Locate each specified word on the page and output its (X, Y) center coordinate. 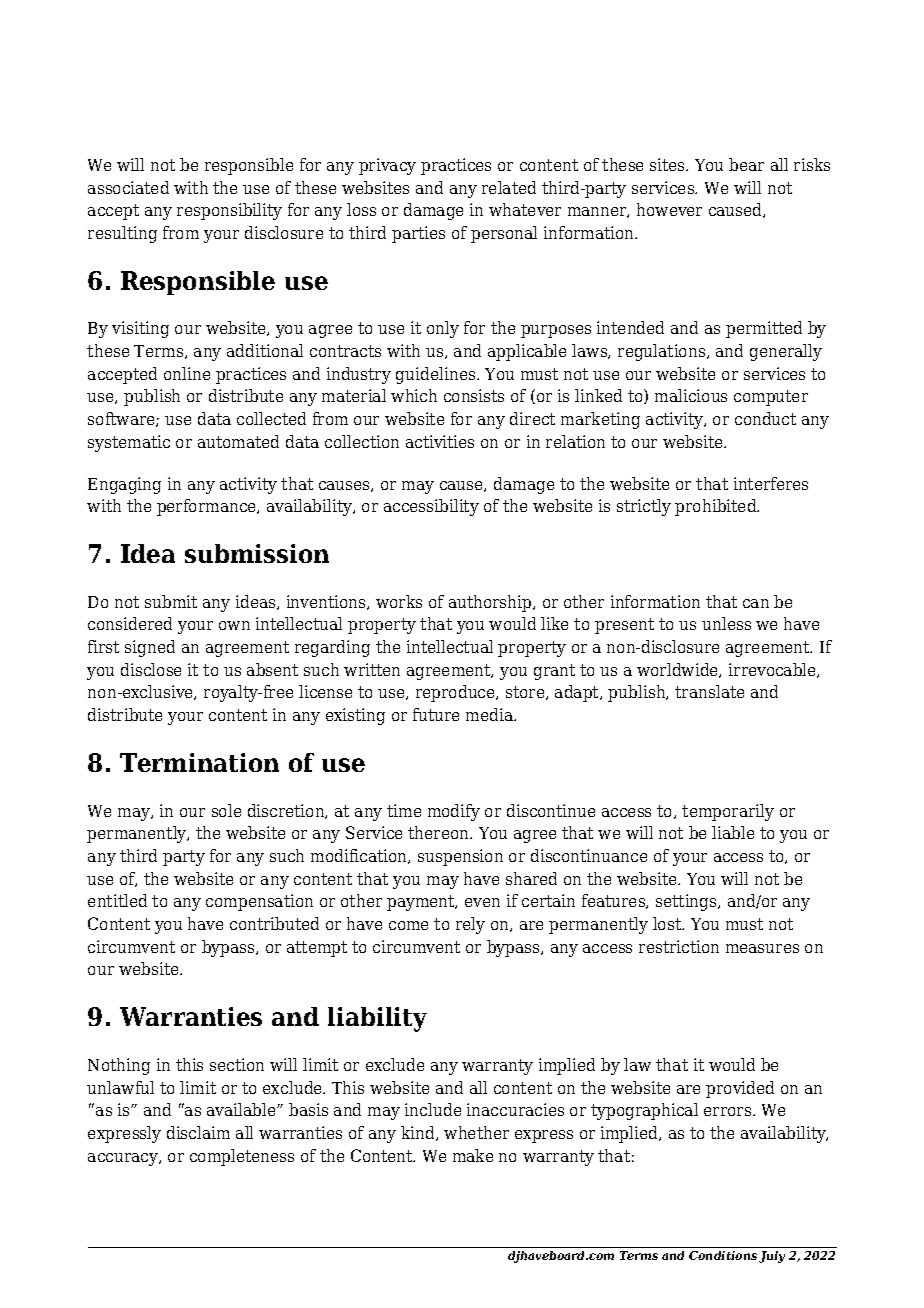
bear (746, 164)
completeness (242, 1157)
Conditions (723, 1255)
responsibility (229, 211)
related (509, 187)
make (473, 1155)
